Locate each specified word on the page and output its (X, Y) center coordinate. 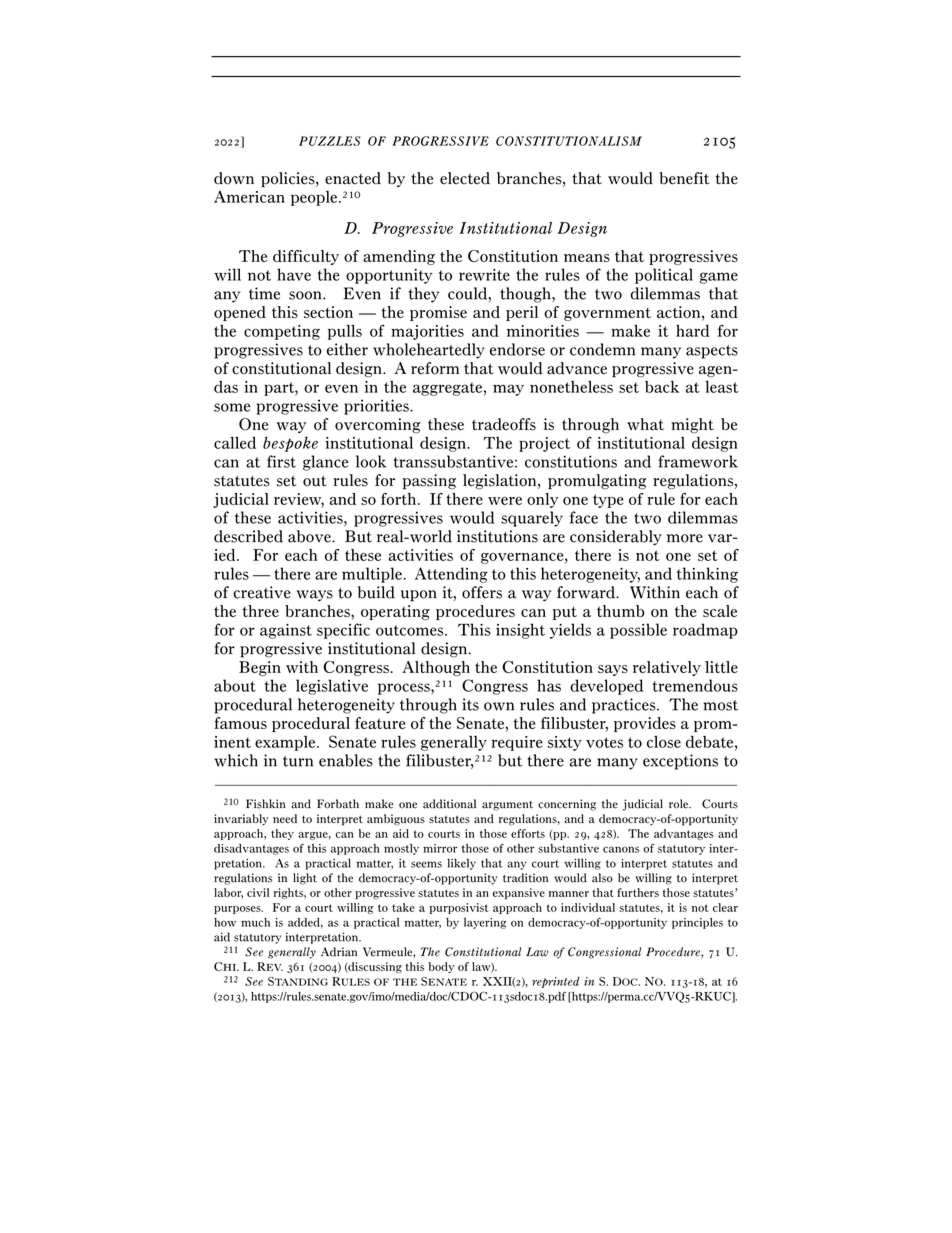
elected (465, 178)
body (441, 967)
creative (262, 592)
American (249, 197)
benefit (684, 178)
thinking (707, 575)
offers (482, 592)
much (255, 922)
